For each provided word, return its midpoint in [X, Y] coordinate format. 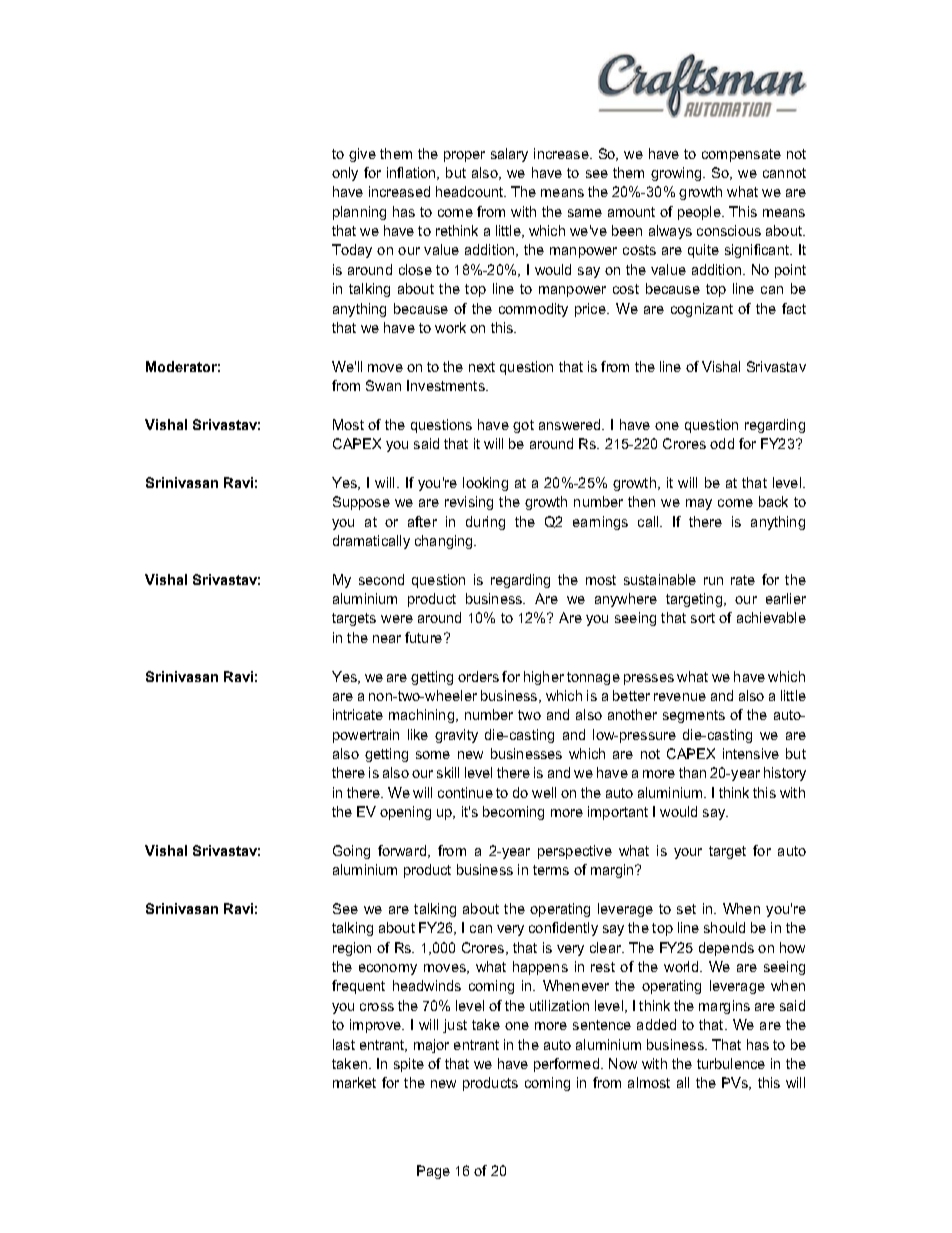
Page [433, 1172]
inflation [412, 173]
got [523, 426]
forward [403, 851]
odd [722, 443]
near [387, 639]
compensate [741, 155]
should [724, 927]
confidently [563, 929]
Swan [383, 385]
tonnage [593, 678]
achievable [771, 617]
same [585, 213]
